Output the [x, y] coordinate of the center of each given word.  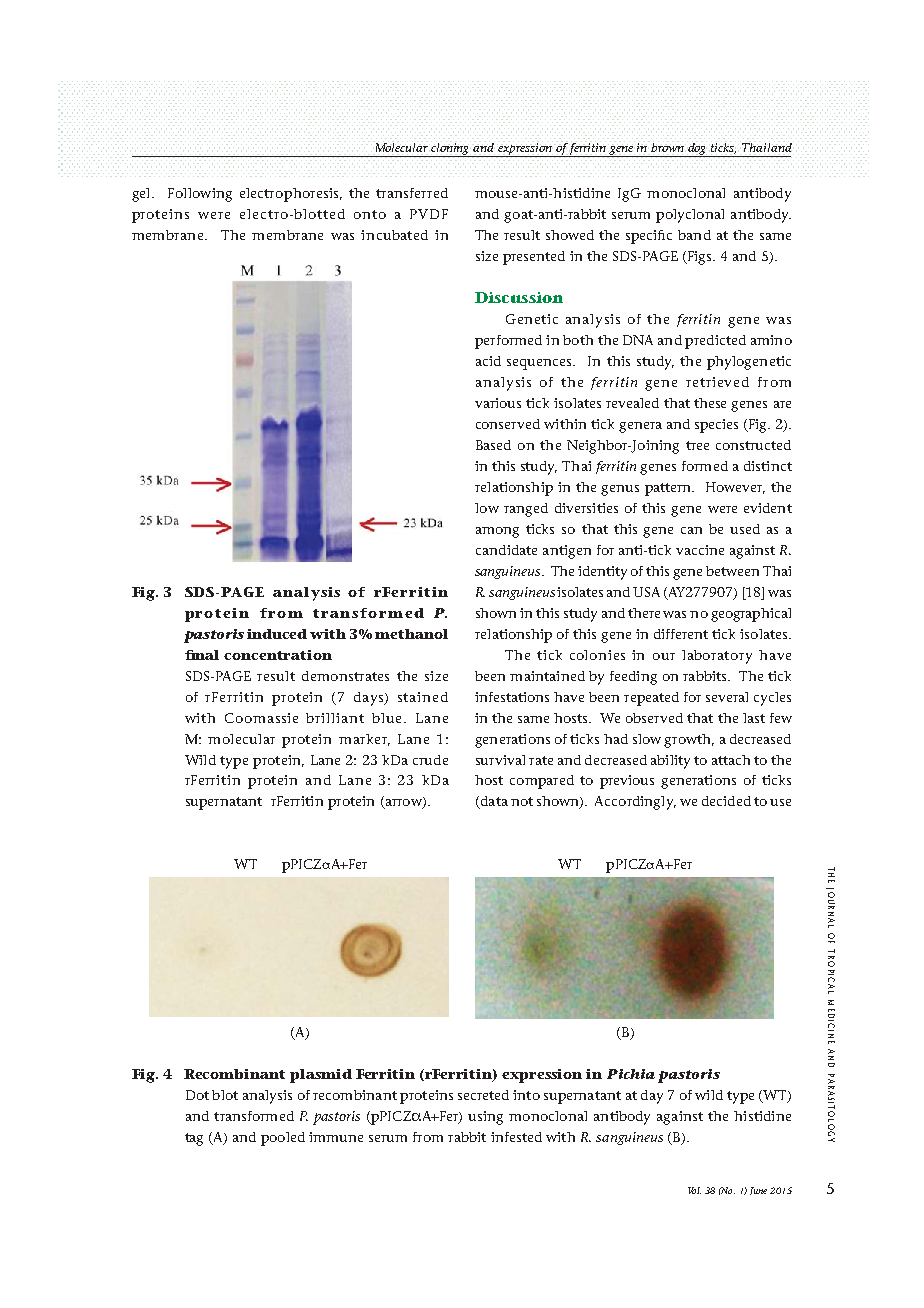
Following [200, 195]
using [485, 1118]
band [694, 235]
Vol [694, 1190]
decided [726, 801]
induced [277, 634]
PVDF [429, 214]
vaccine [700, 550]
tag [194, 1139]
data [493, 802]
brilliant [335, 718]
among [497, 532]
